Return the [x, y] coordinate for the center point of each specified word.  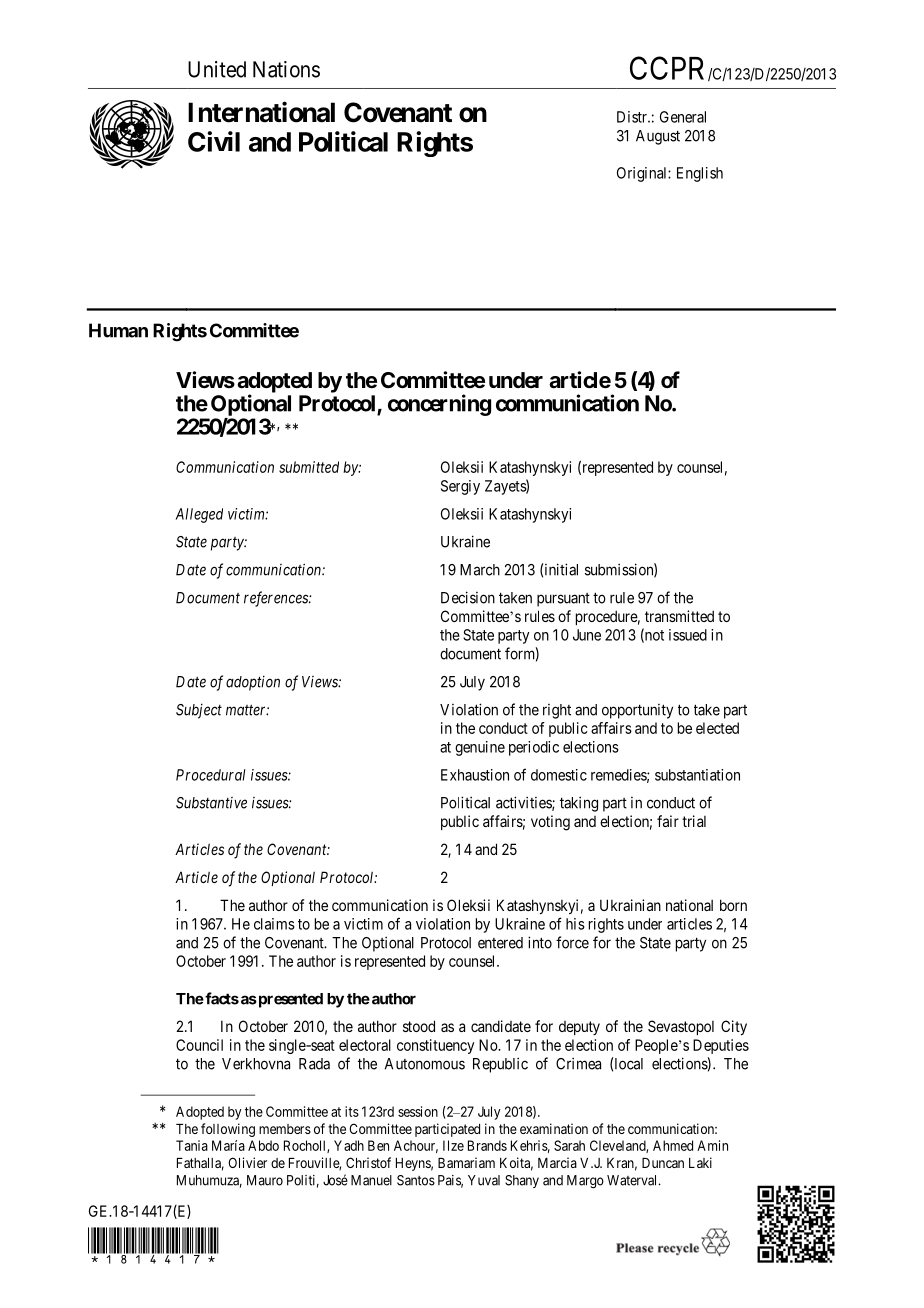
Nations [286, 69]
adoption [253, 683]
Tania [192, 1145]
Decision [468, 597]
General [683, 117]
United [217, 69]
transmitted [679, 616]
